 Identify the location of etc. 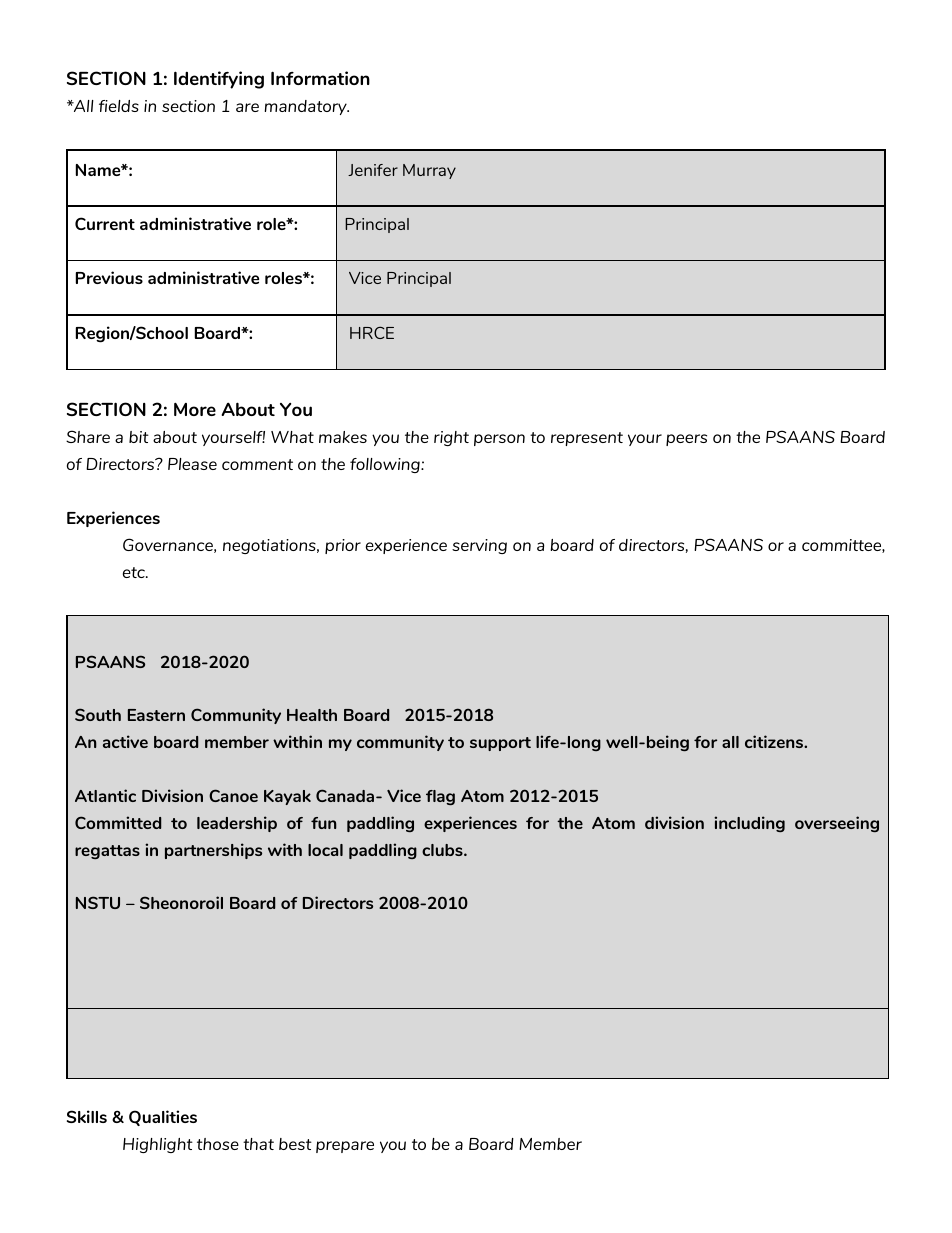
(135, 572).
